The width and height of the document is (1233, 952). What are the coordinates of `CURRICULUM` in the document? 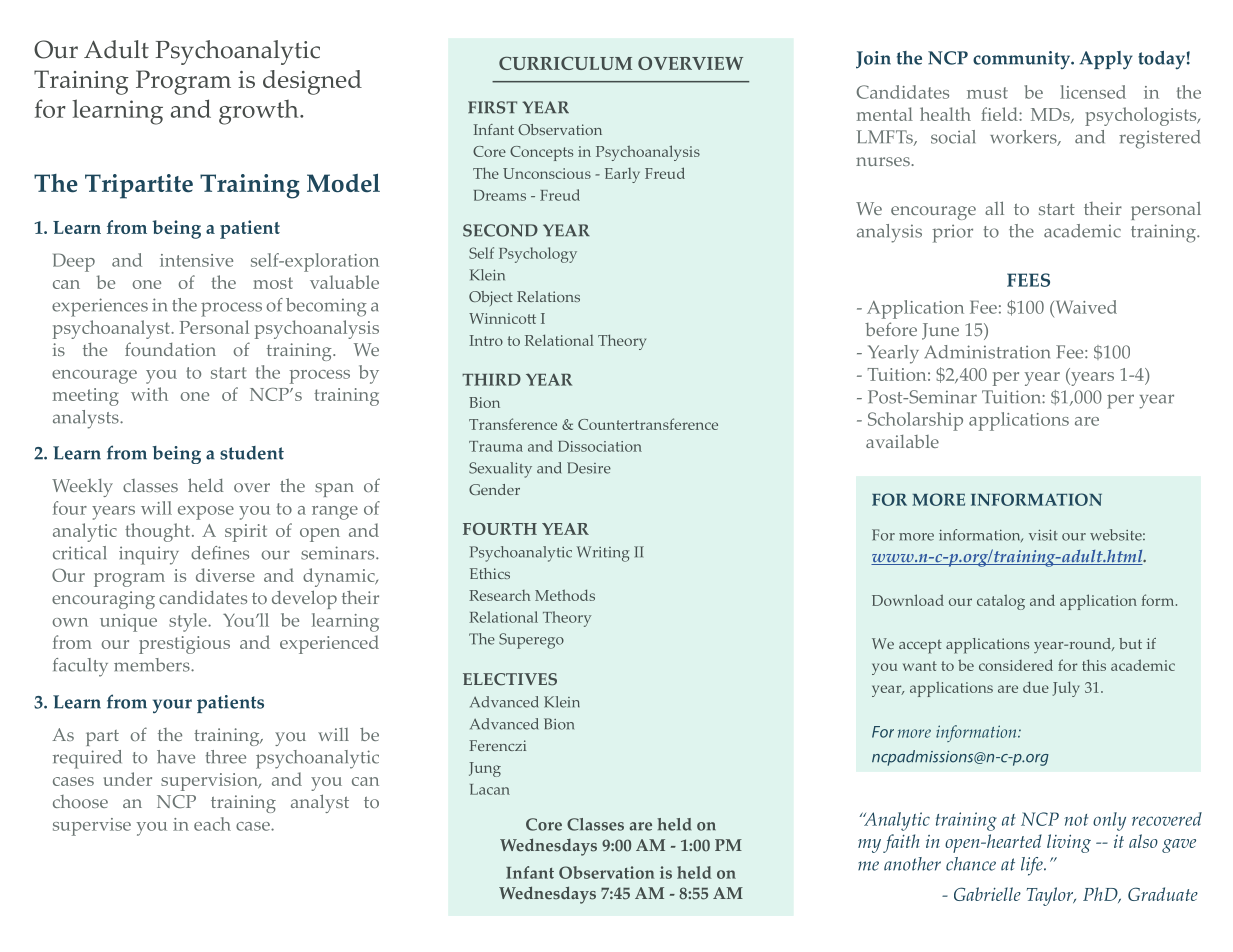 It's located at (565, 63).
